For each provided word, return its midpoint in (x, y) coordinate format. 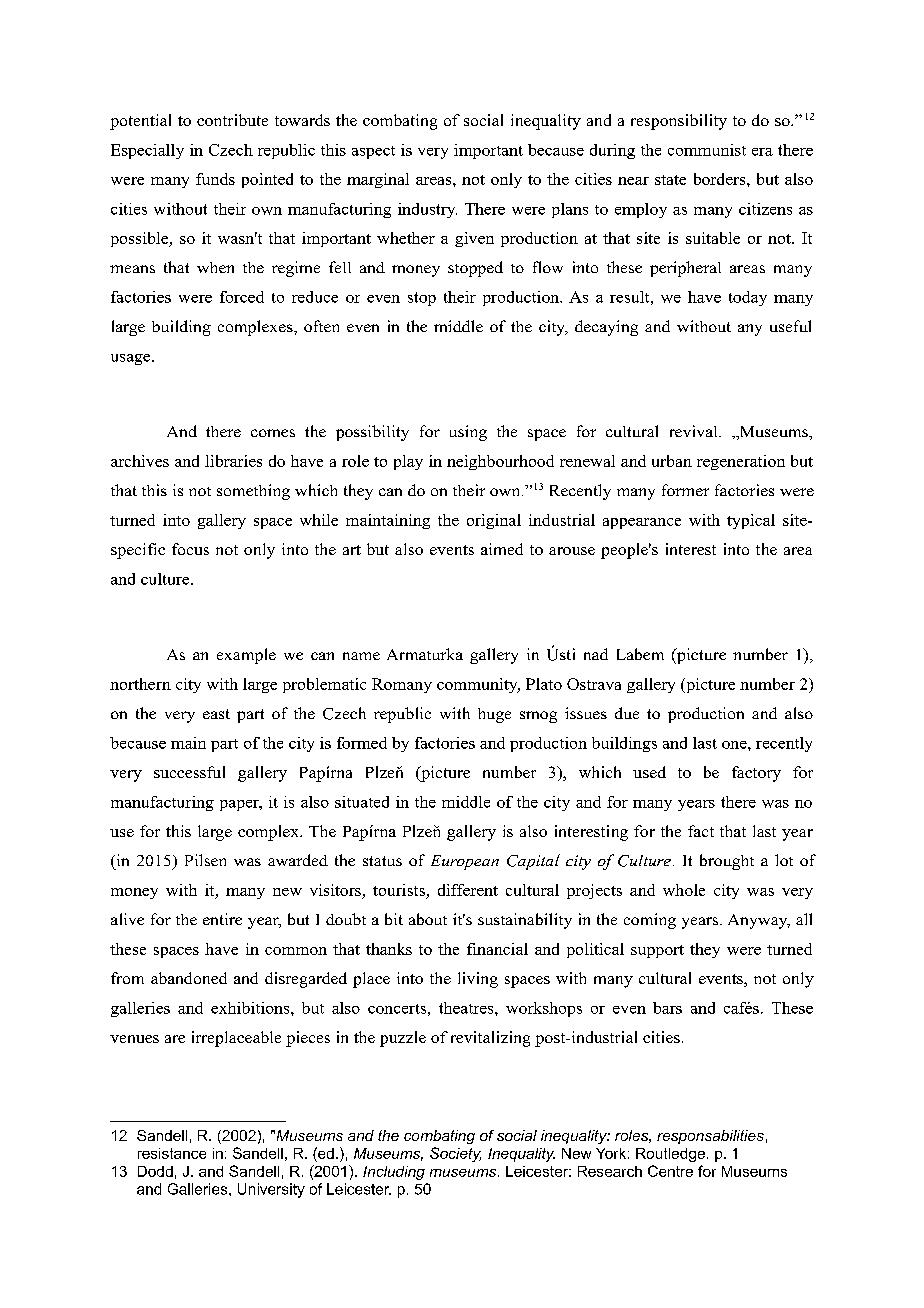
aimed (502, 549)
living (478, 980)
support (657, 951)
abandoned (189, 978)
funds (215, 179)
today (748, 298)
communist (707, 150)
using (468, 433)
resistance (172, 1153)
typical (751, 521)
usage (132, 359)
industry (427, 210)
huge (494, 715)
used (649, 772)
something (253, 492)
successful (189, 772)
